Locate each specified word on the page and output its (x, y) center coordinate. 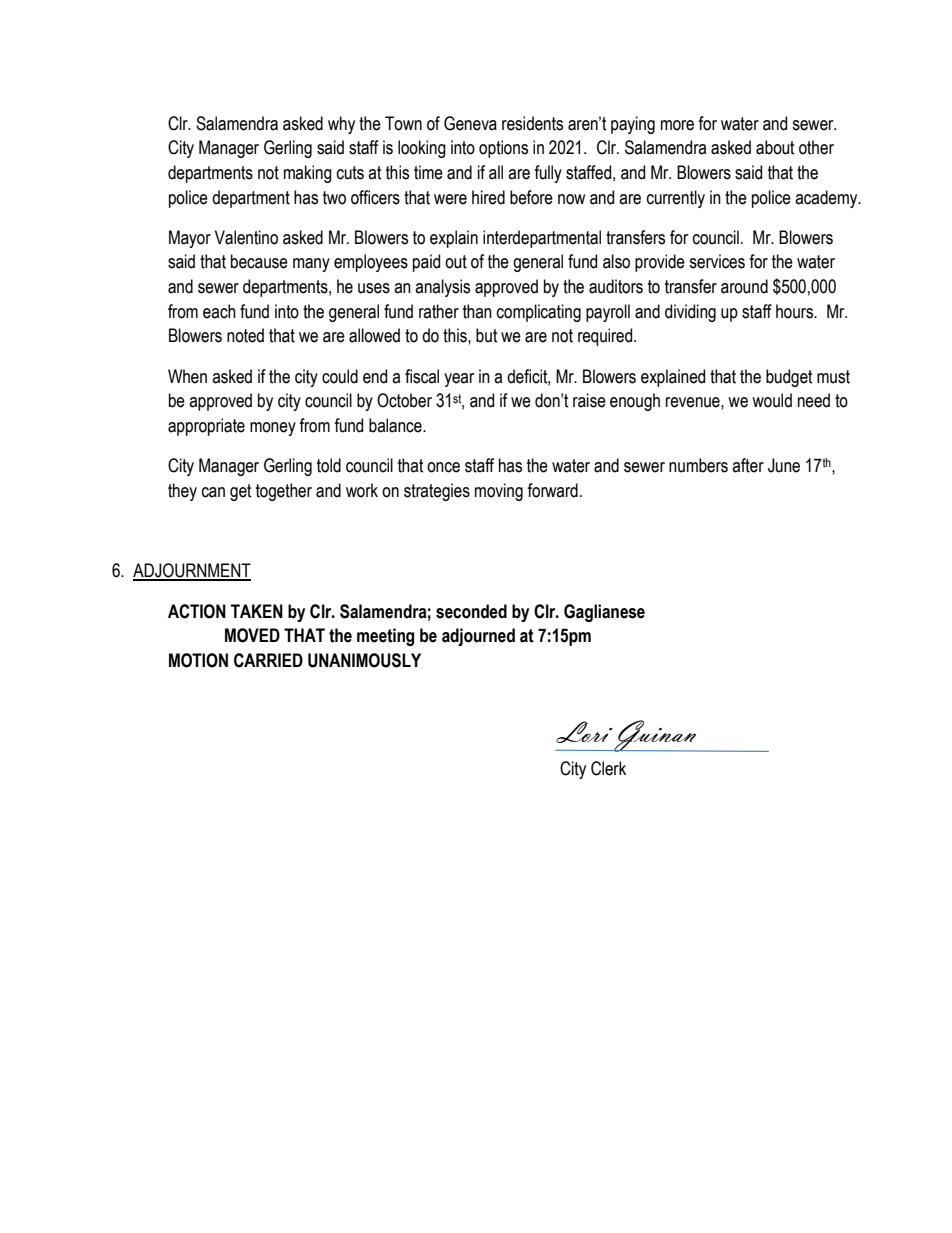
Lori (584, 732)
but (487, 335)
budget (789, 378)
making (308, 174)
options (503, 149)
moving (499, 492)
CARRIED (268, 660)
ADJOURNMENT (192, 571)
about (775, 147)
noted (245, 335)
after (748, 465)
